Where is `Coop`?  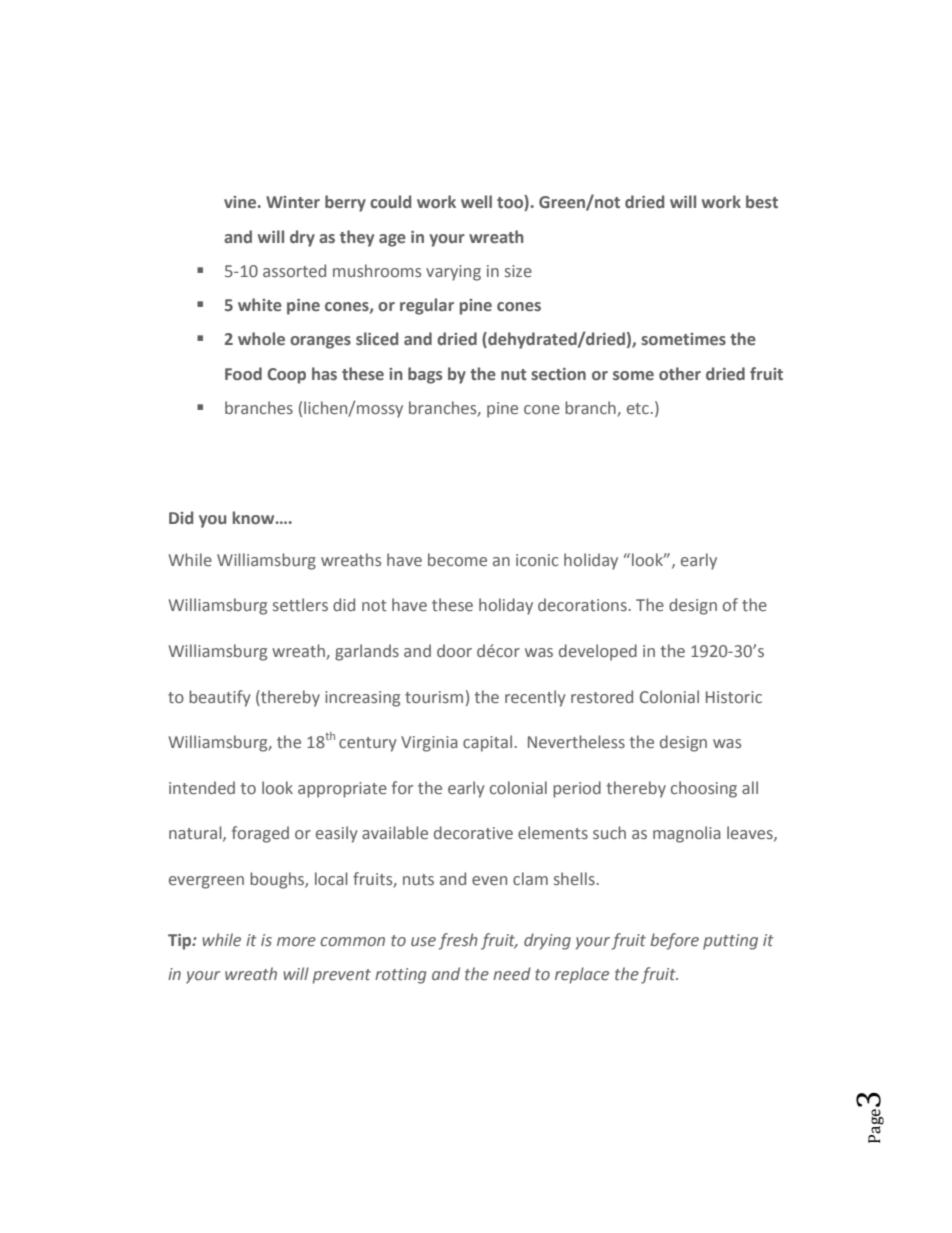 Coop is located at coordinates (286, 376).
